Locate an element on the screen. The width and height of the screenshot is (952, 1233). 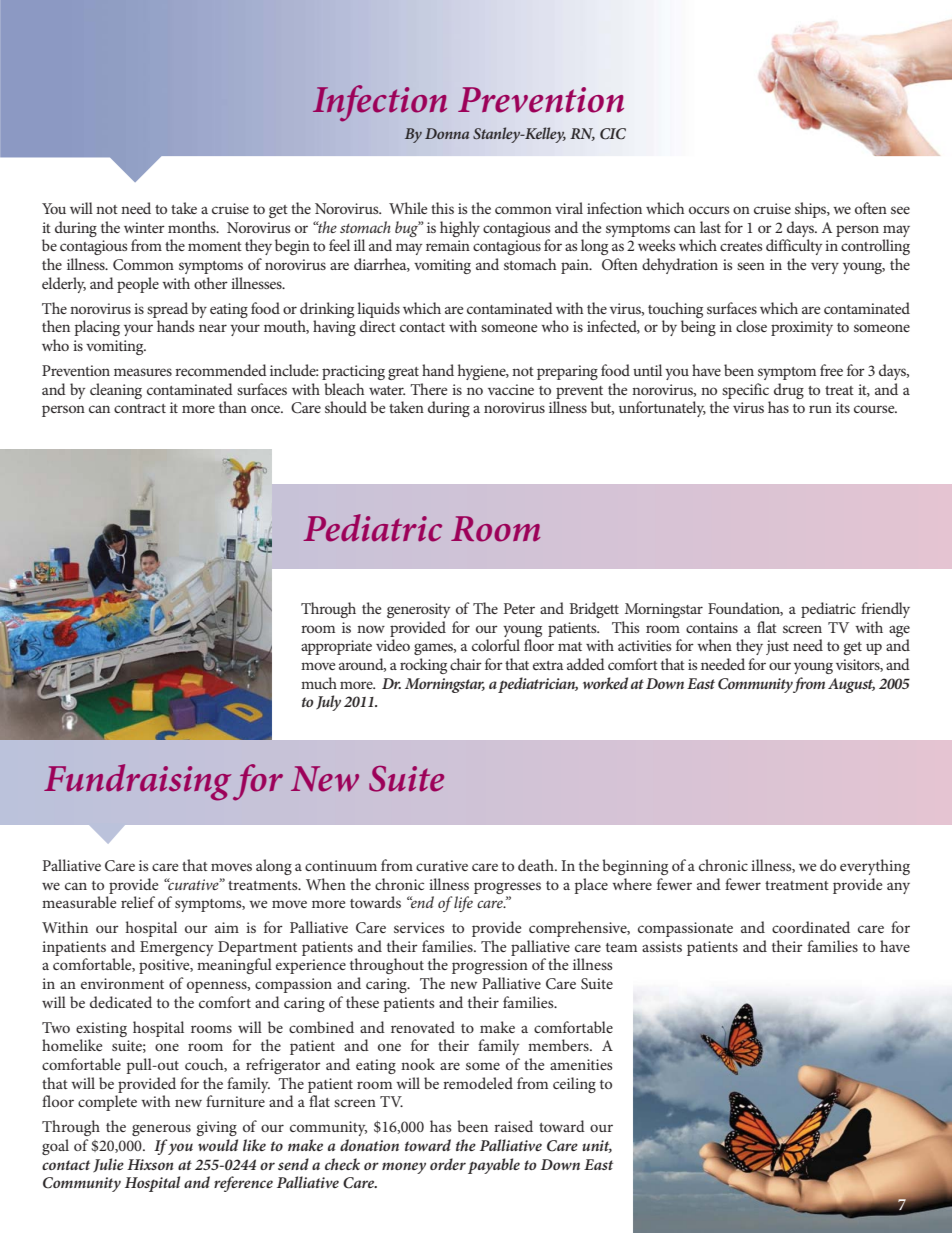
winter is located at coordinates (144, 227).
